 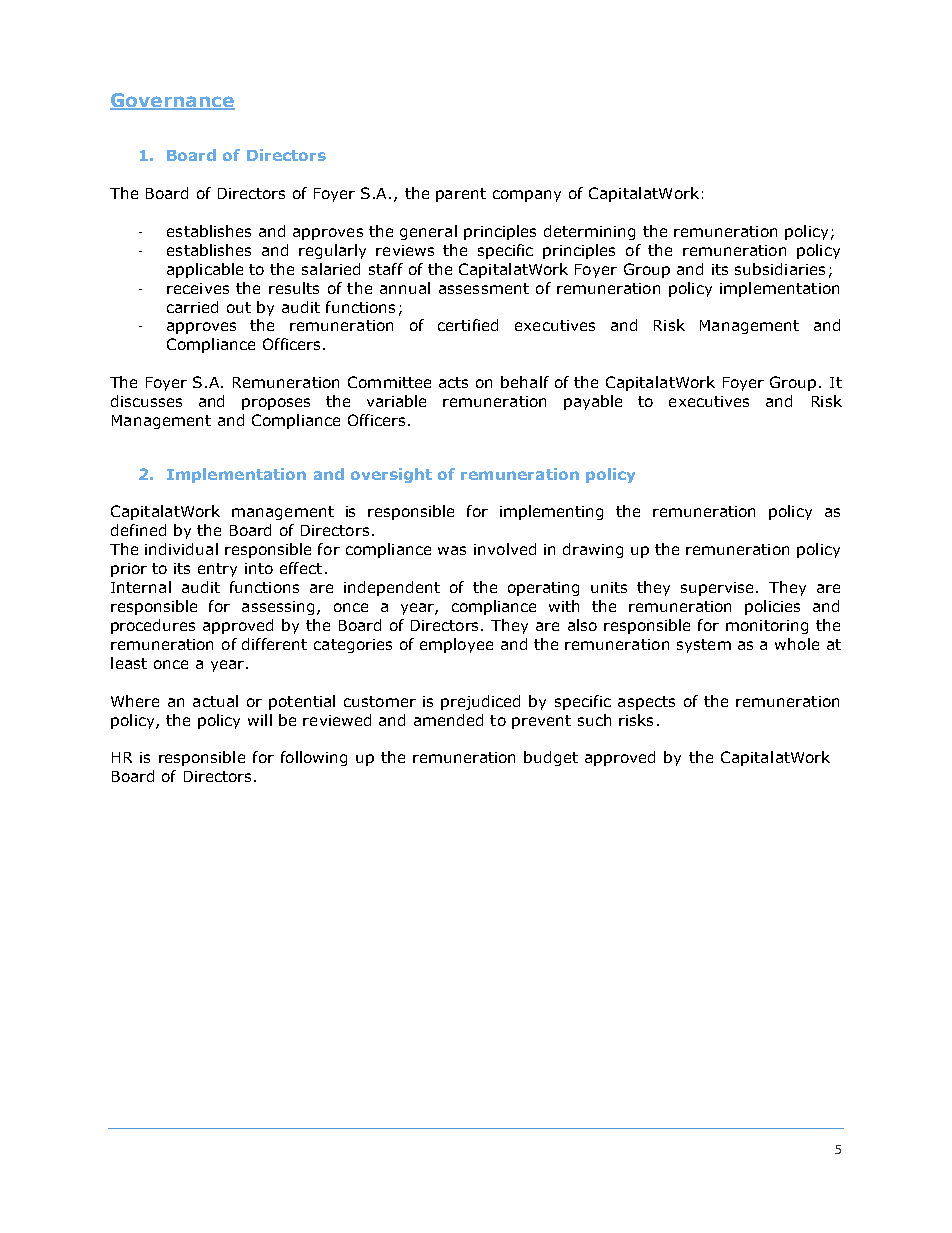 I want to click on defined, so click(x=138, y=530).
